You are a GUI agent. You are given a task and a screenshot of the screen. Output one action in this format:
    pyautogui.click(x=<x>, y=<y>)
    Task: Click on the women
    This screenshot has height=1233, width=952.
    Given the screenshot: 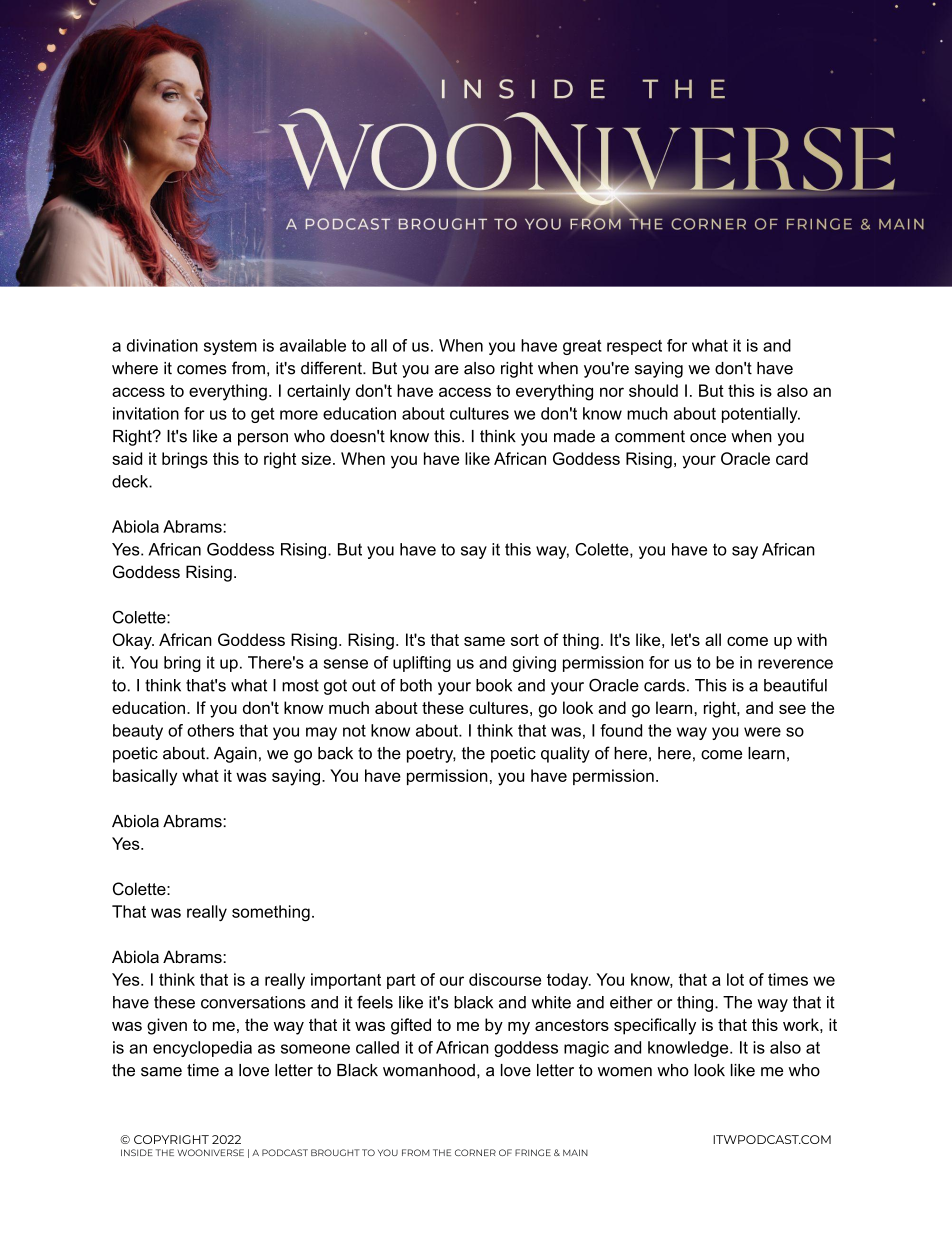 What is the action you would take?
    pyautogui.click(x=625, y=1072)
